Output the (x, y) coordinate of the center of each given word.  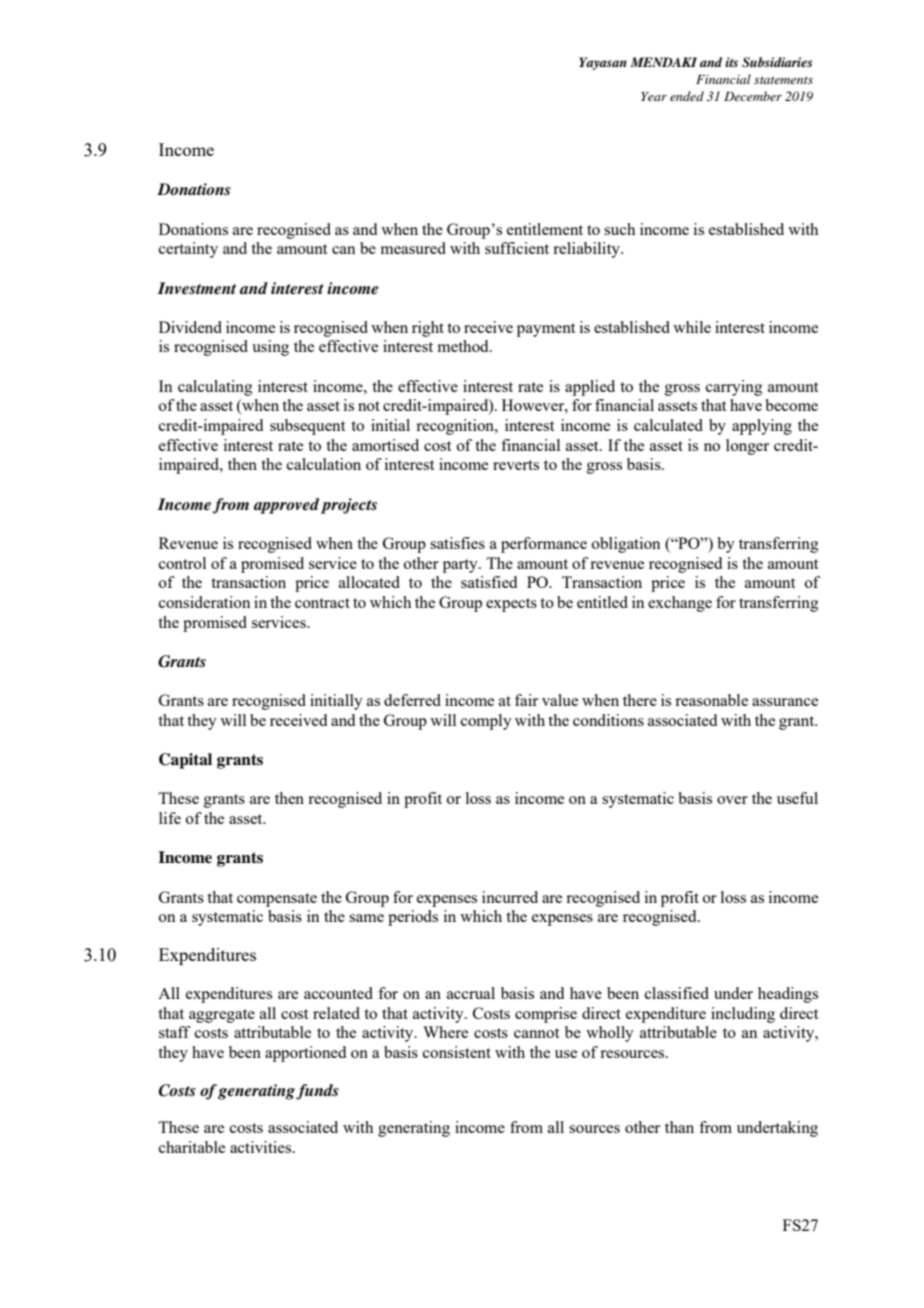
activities (262, 1147)
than (679, 1127)
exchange (680, 604)
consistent (457, 1052)
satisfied (489, 582)
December (753, 96)
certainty (188, 250)
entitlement (545, 229)
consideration (204, 602)
